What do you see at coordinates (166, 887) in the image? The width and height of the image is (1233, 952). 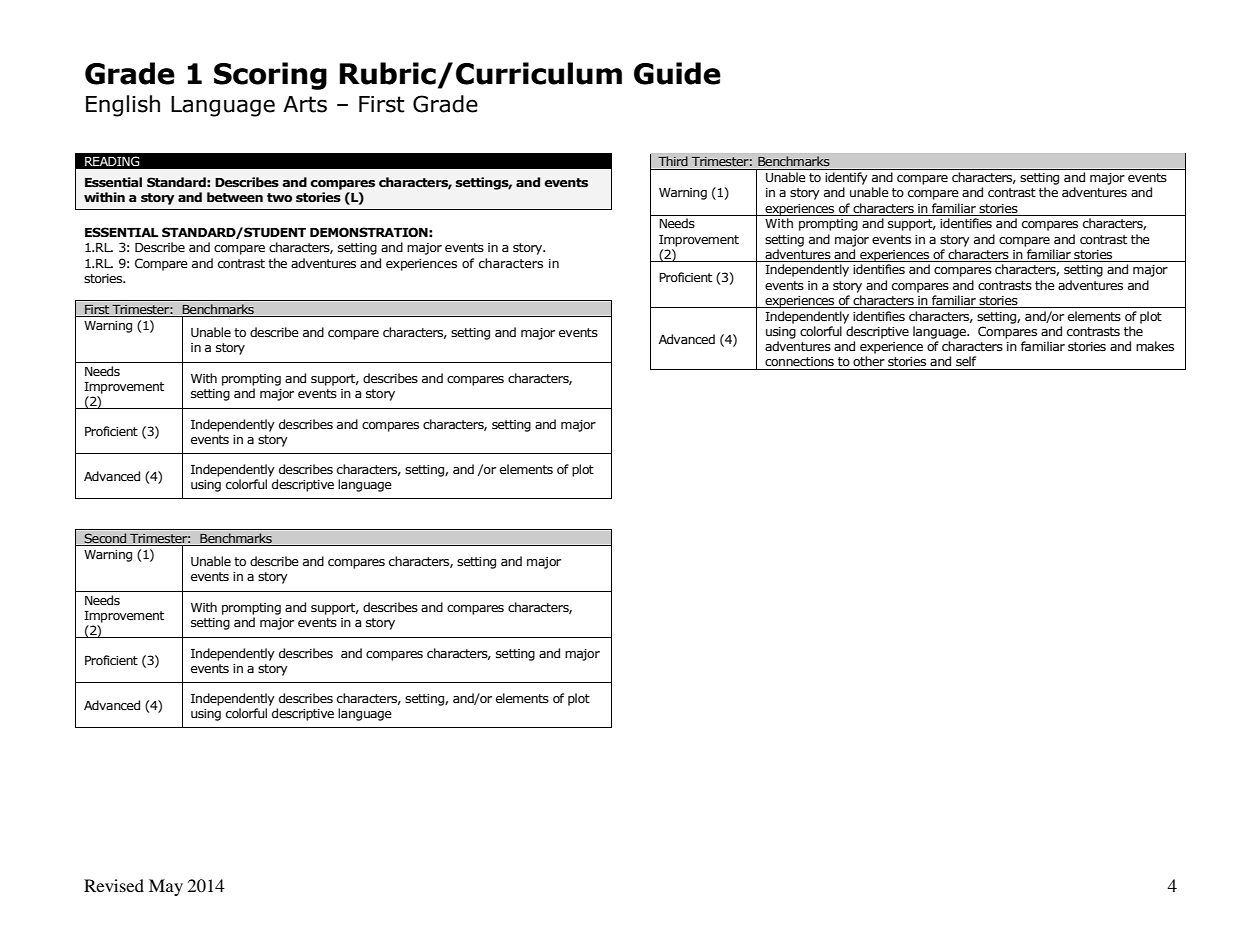 I see `May` at bounding box center [166, 887].
